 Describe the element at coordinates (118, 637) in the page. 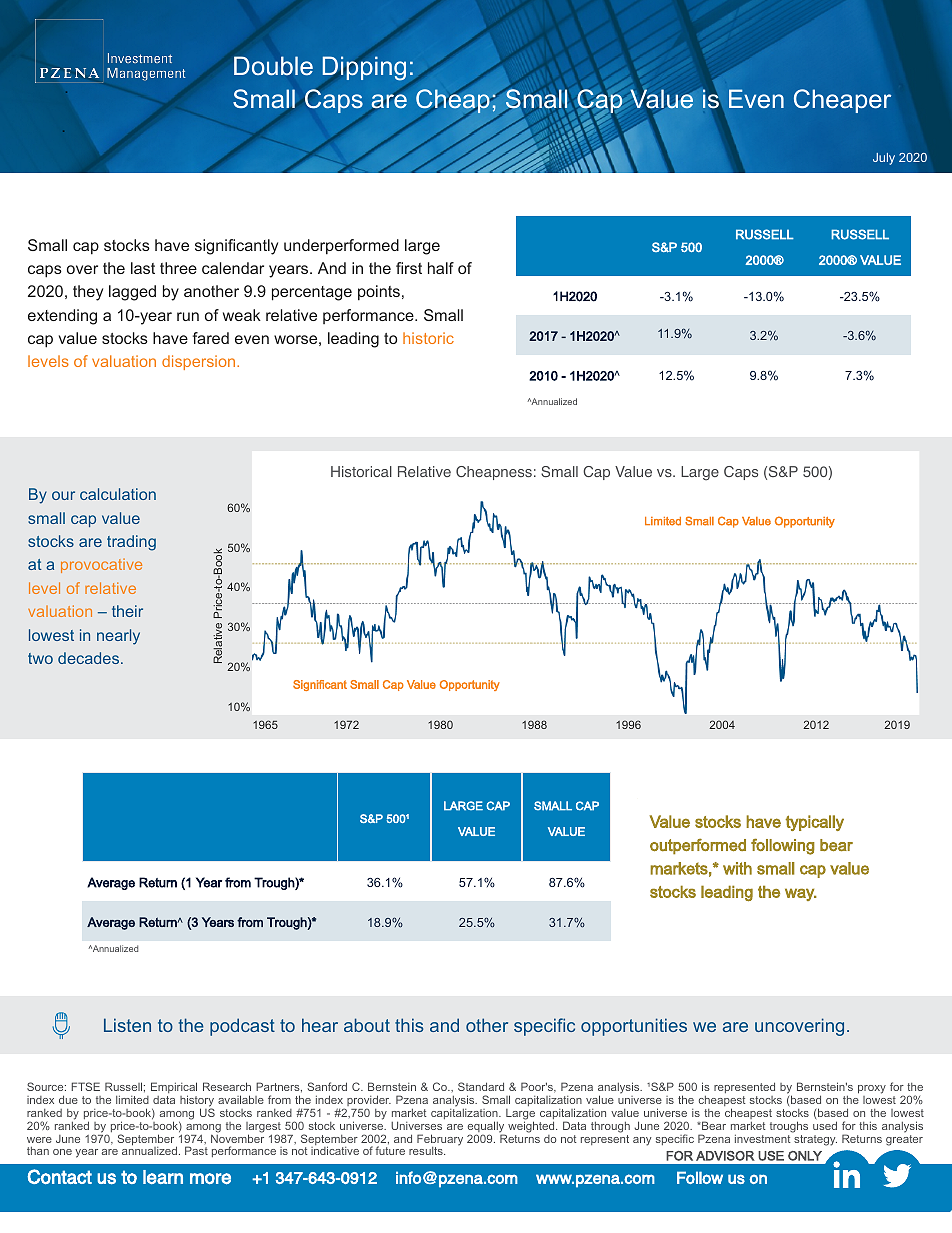

I see `nearly` at that location.
